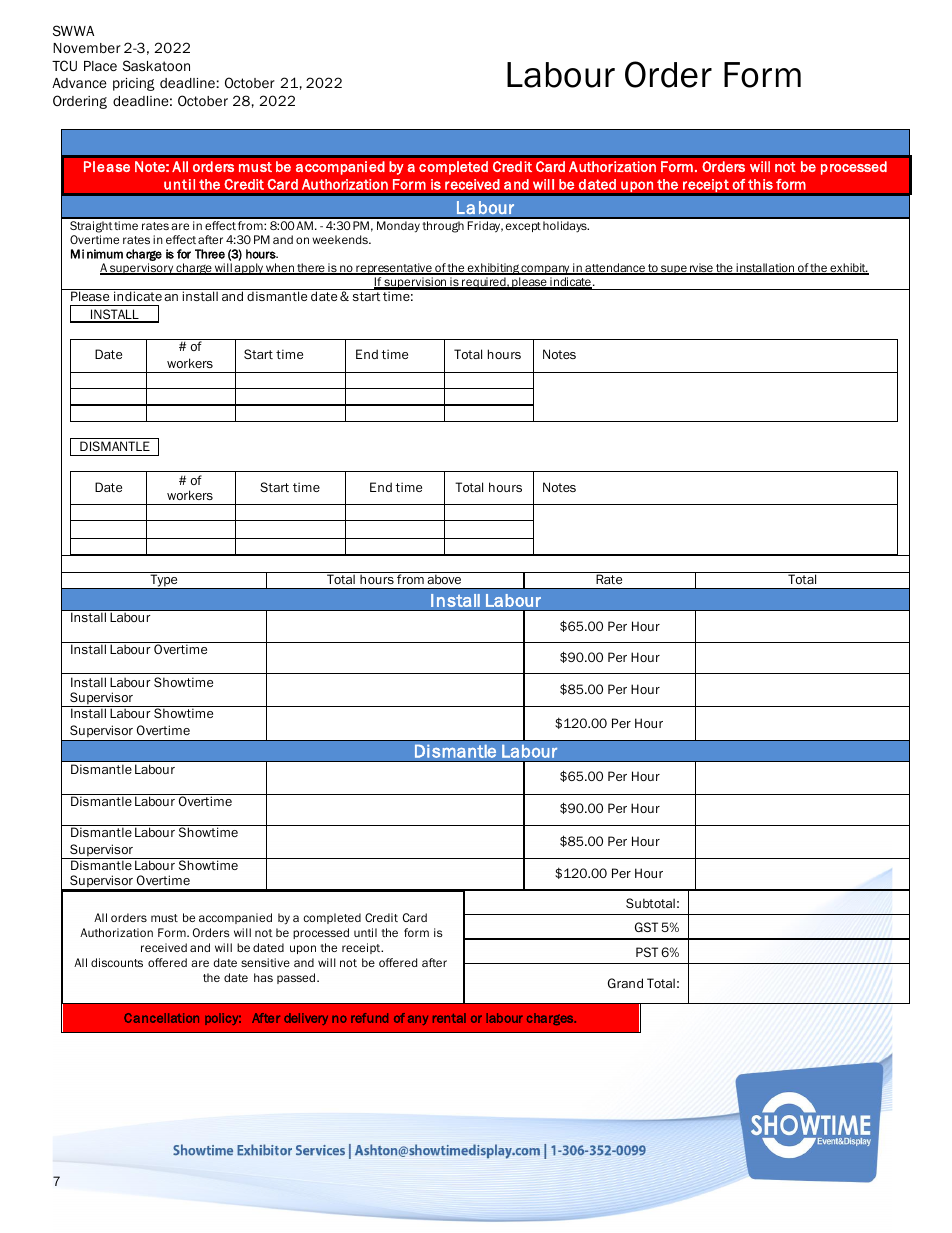 The width and height of the image is (952, 1233). What do you see at coordinates (311, 269) in the image?
I see `there` at bounding box center [311, 269].
